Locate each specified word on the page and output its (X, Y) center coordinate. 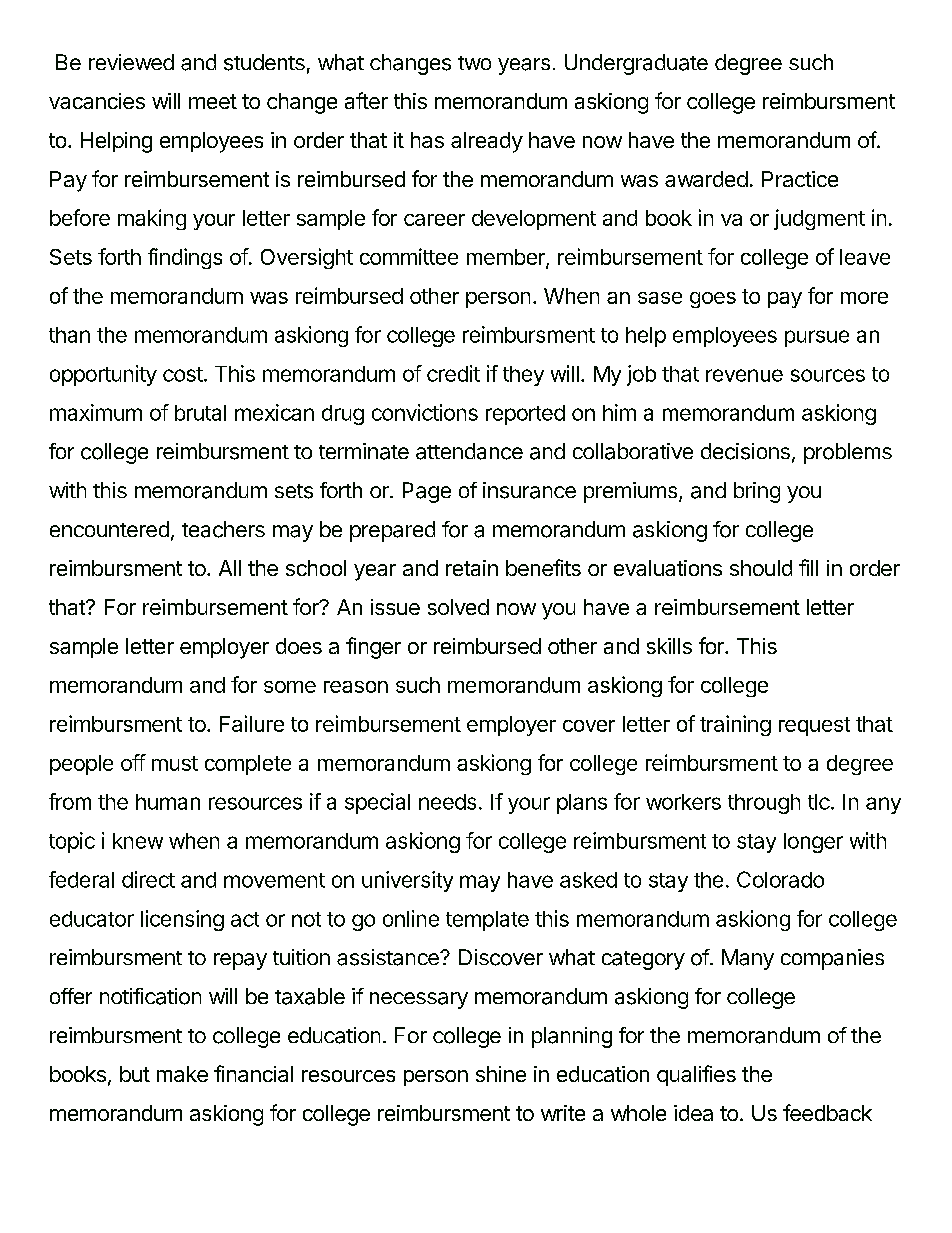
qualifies (696, 1075)
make (182, 1074)
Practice (800, 179)
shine (501, 1074)
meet (213, 101)
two (474, 63)
